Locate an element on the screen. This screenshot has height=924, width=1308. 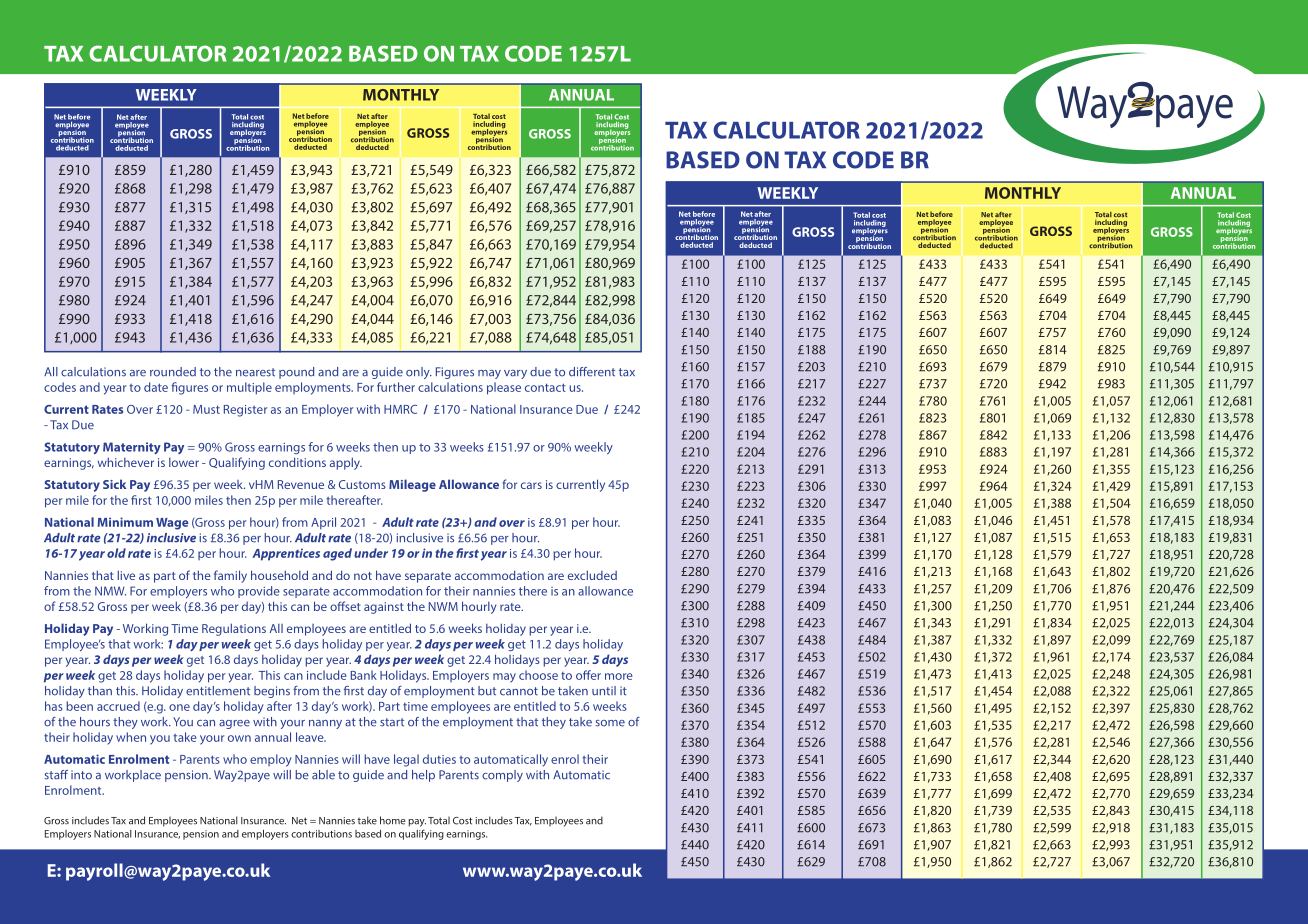
contact is located at coordinates (545, 387).
